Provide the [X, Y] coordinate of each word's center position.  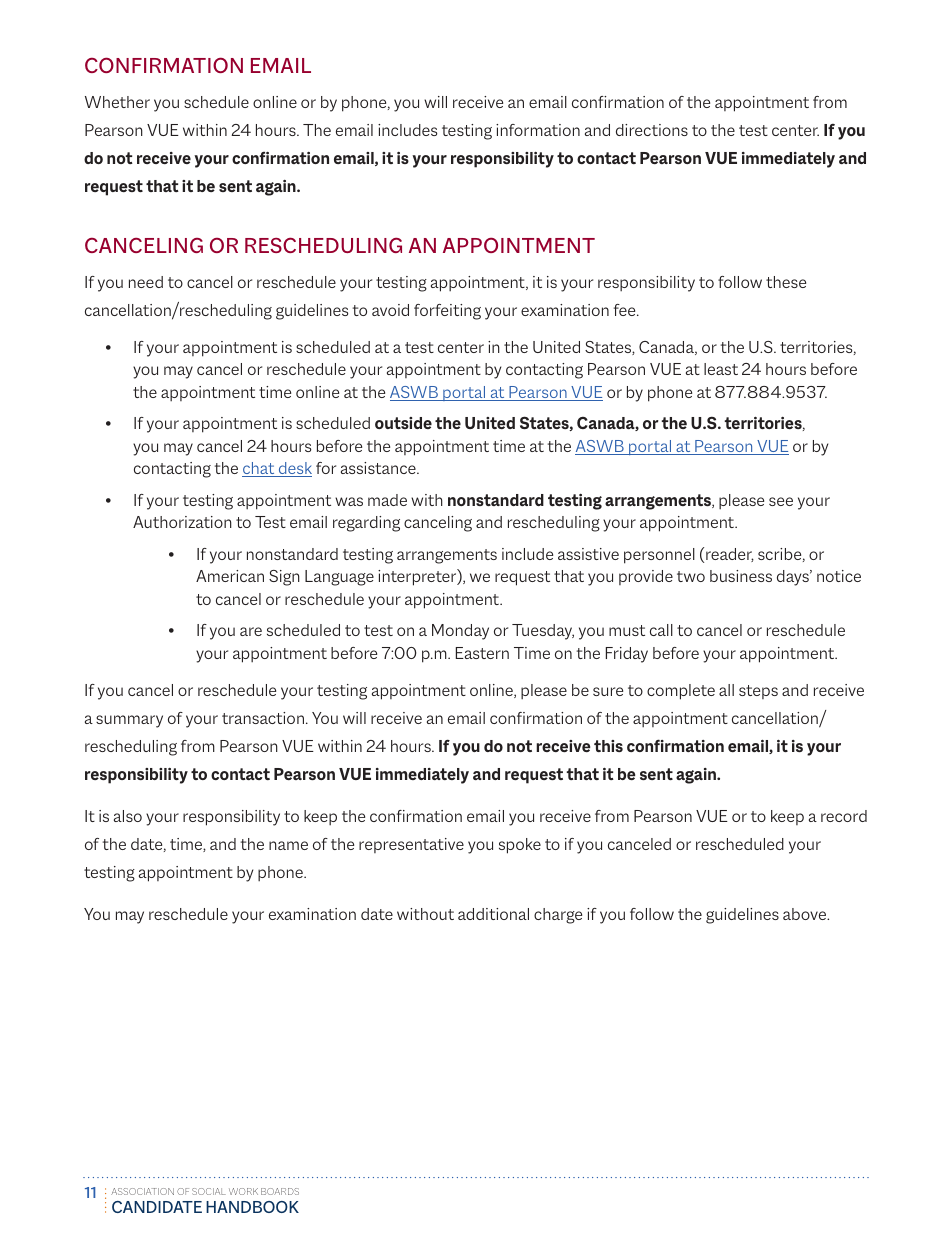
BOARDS [280, 1191]
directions [652, 130]
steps [758, 692]
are [251, 631]
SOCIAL [209, 1191]
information [538, 130]
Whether [117, 102]
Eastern [482, 653]
